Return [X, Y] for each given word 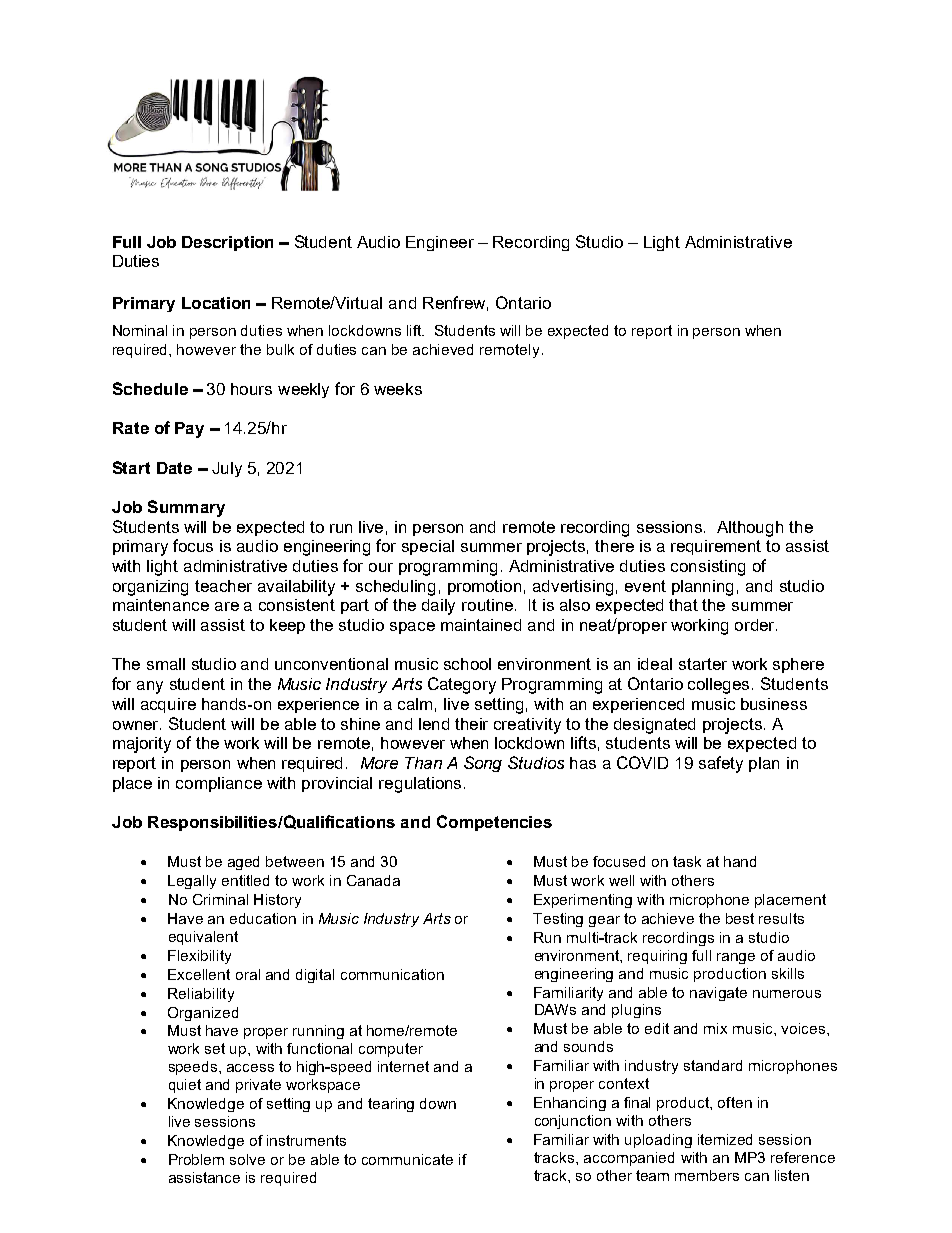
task [687, 861]
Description [227, 243]
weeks [398, 389]
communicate [407, 1159]
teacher [223, 586]
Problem [196, 1159]
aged [243, 863]
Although [750, 529]
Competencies [494, 823]
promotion [484, 587]
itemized [725, 1139]
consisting [708, 568]
